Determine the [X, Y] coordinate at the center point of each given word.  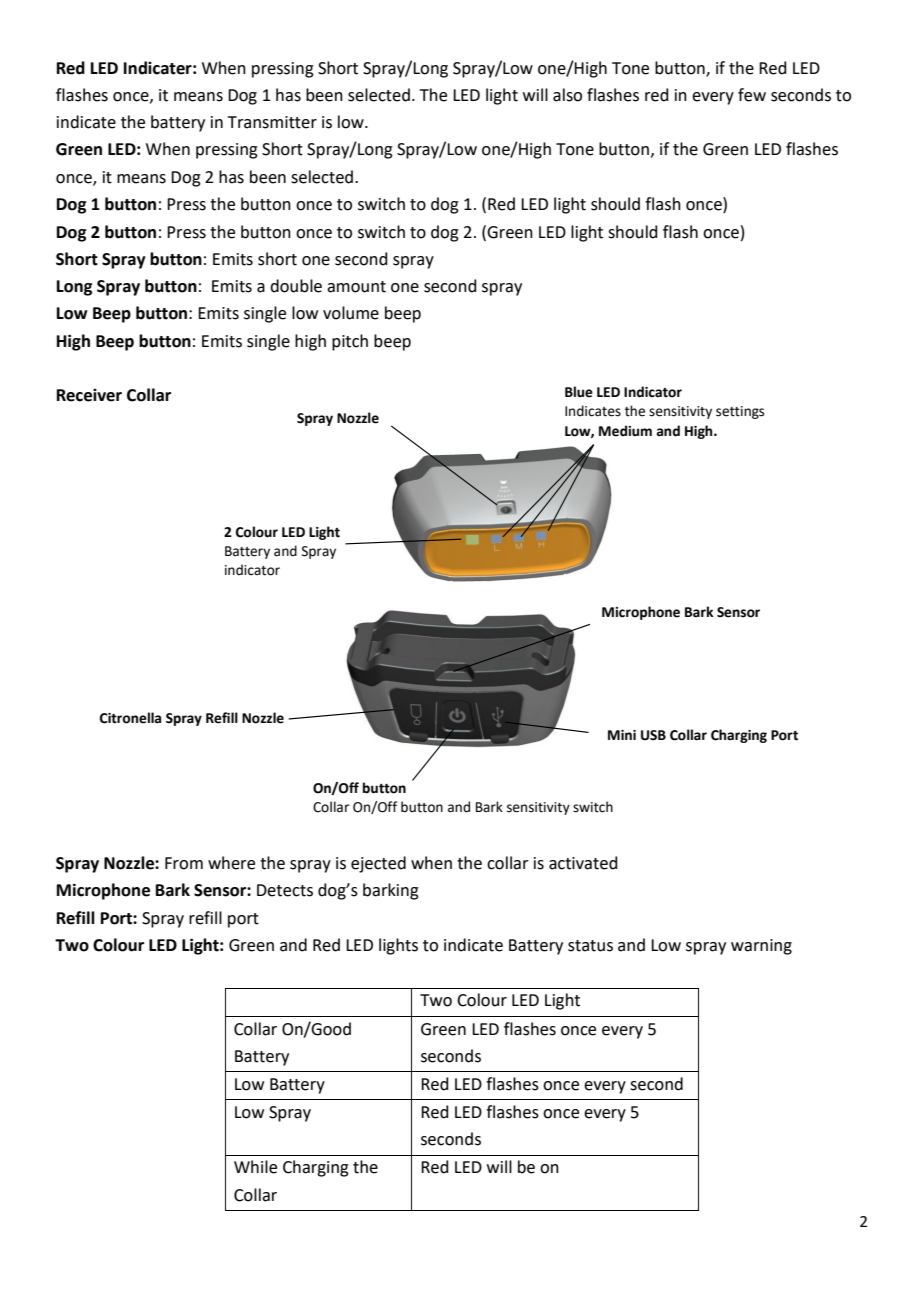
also [567, 95]
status [590, 946]
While [255, 1167]
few [752, 95]
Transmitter [272, 122]
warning [761, 947]
